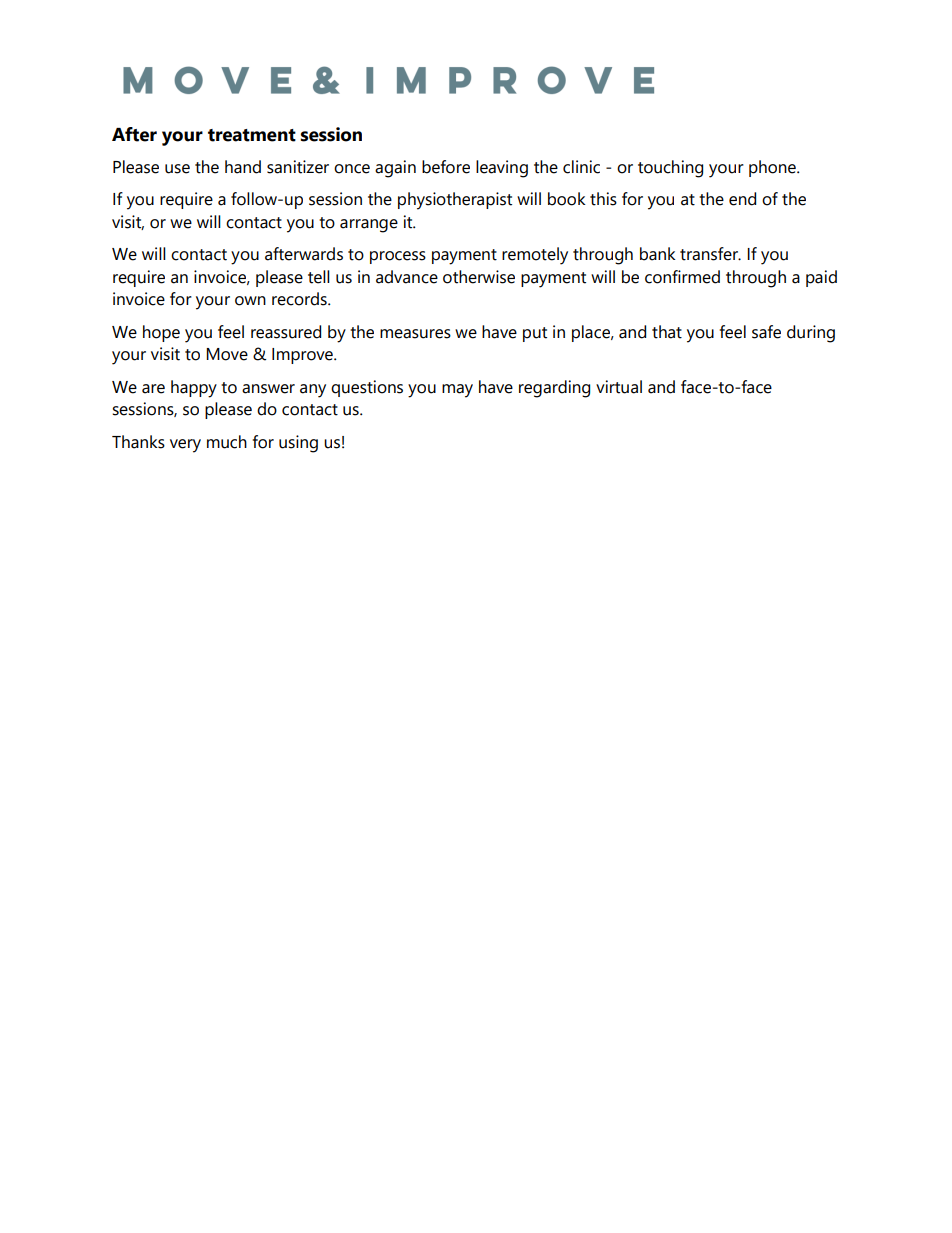 This page has width=952, height=1233. What do you see at coordinates (252, 135) in the page?
I see `treatment` at bounding box center [252, 135].
